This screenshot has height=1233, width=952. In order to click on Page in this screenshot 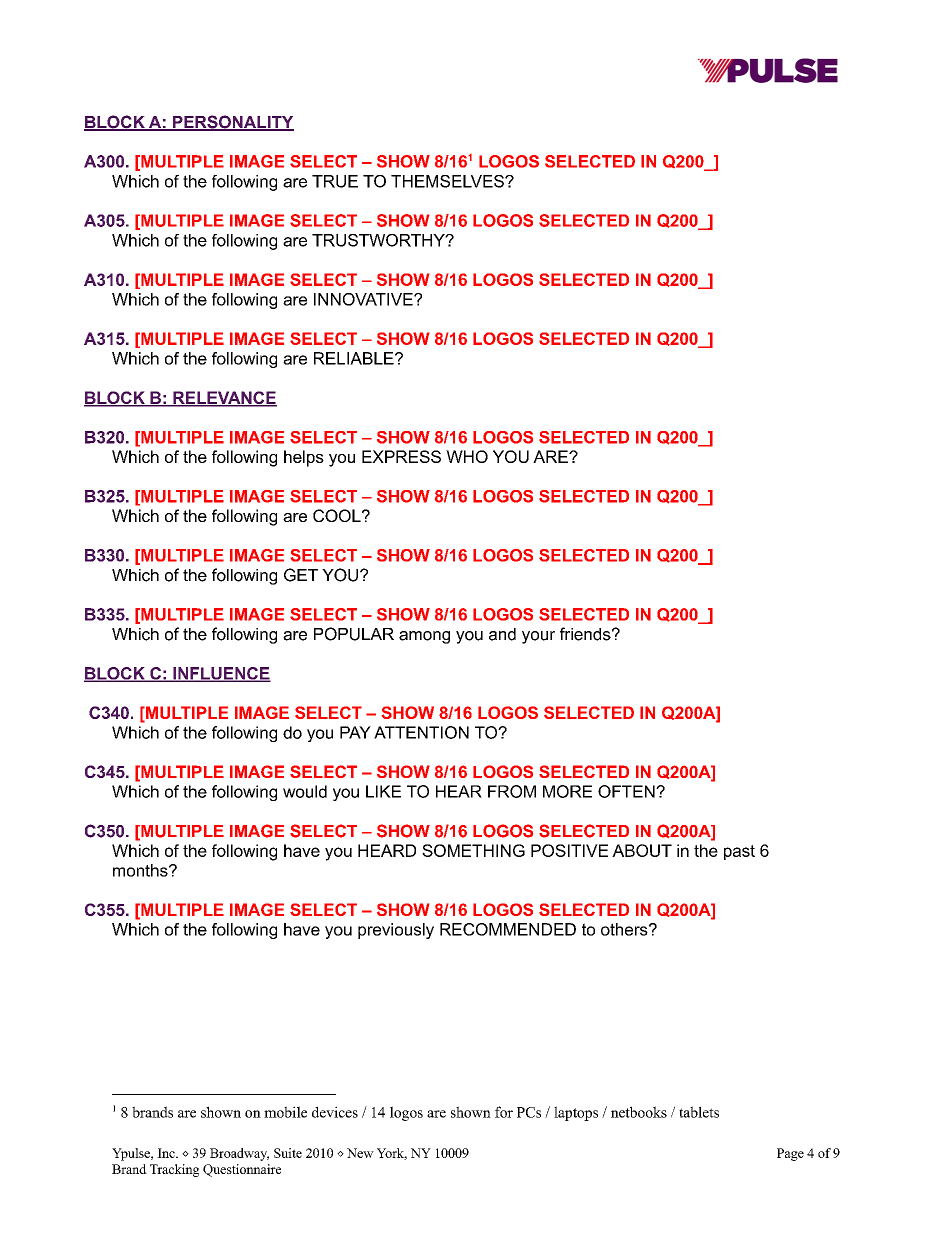, I will do `click(790, 1154)`.
